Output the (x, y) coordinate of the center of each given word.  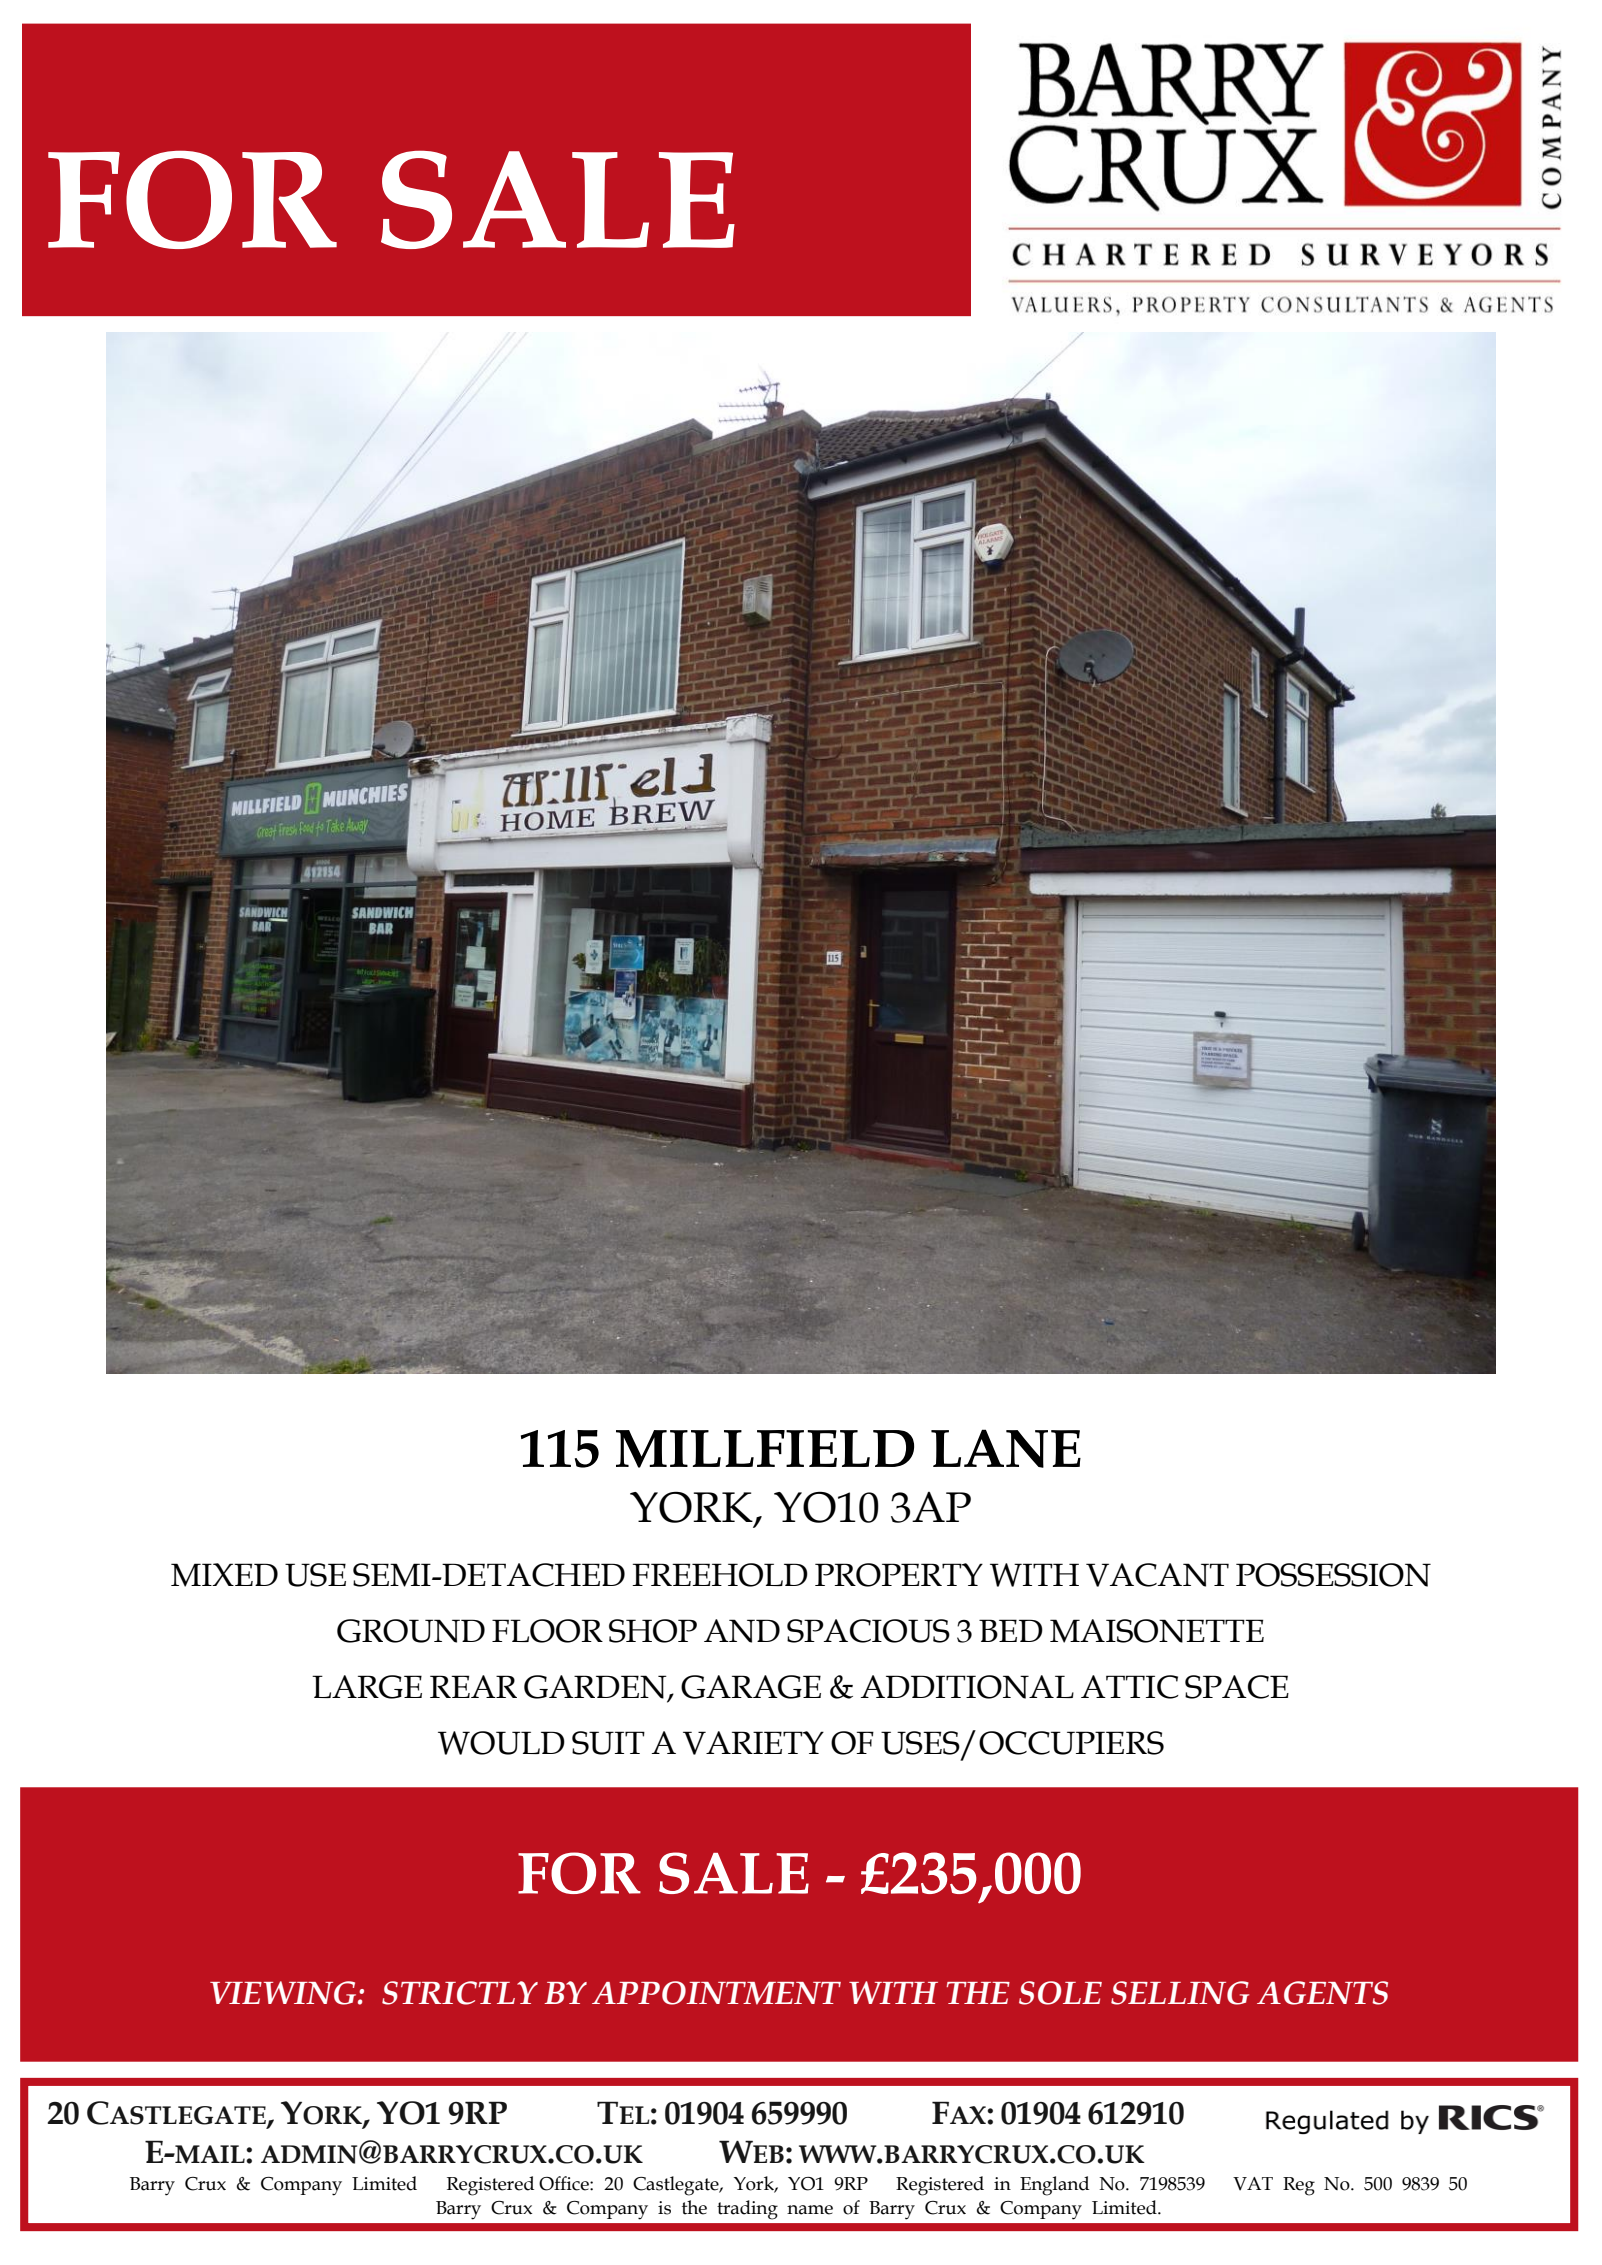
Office (565, 2183)
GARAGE (751, 1687)
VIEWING (284, 1993)
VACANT (1157, 1575)
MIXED (224, 1575)
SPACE (1237, 1687)
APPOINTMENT (716, 1993)
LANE (1006, 1448)
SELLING (1180, 1993)
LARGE (367, 1687)
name (810, 2210)
